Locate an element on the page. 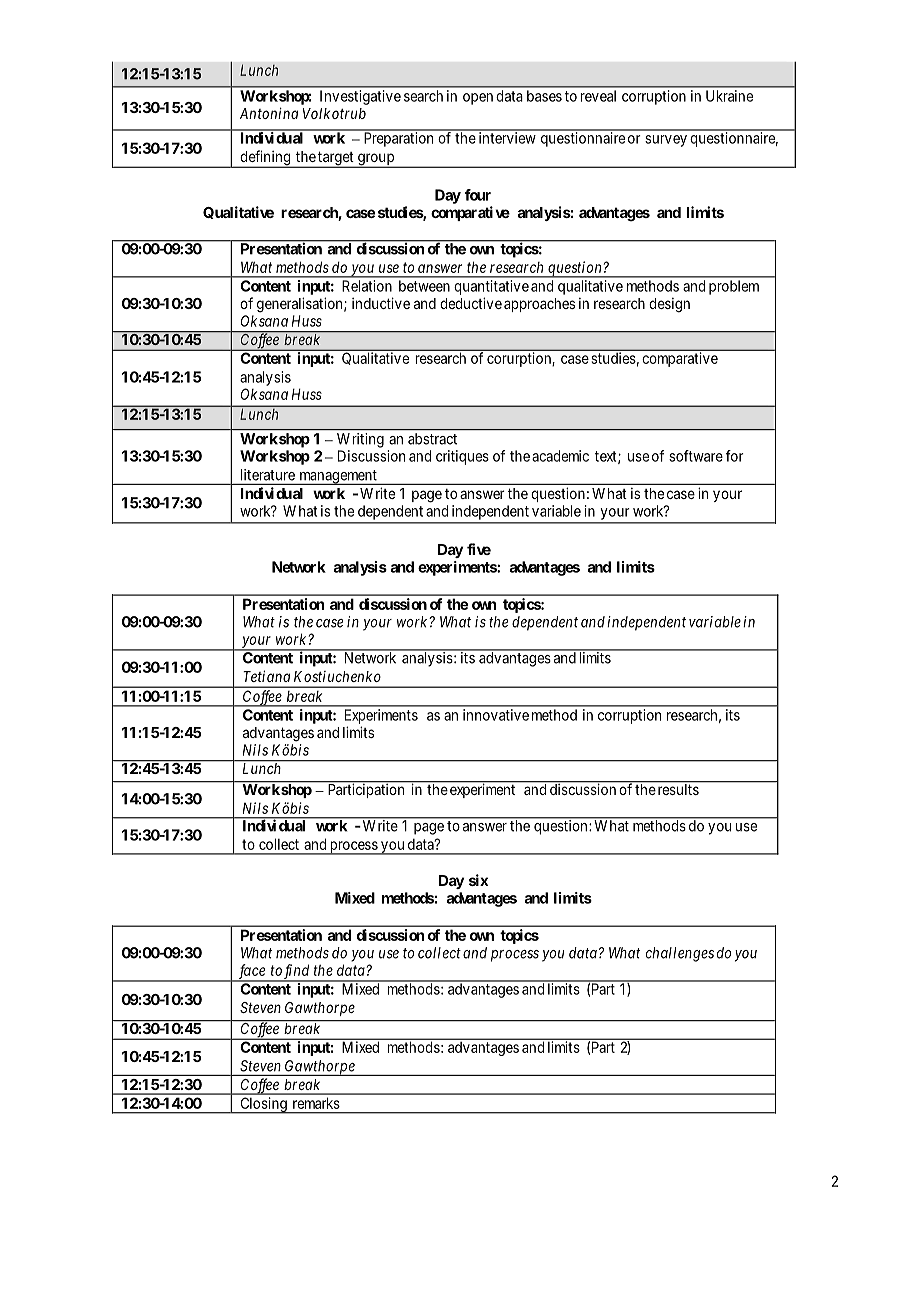 The width and height of the page is (924, 1308). survey is located at coordinates (666, 141).
